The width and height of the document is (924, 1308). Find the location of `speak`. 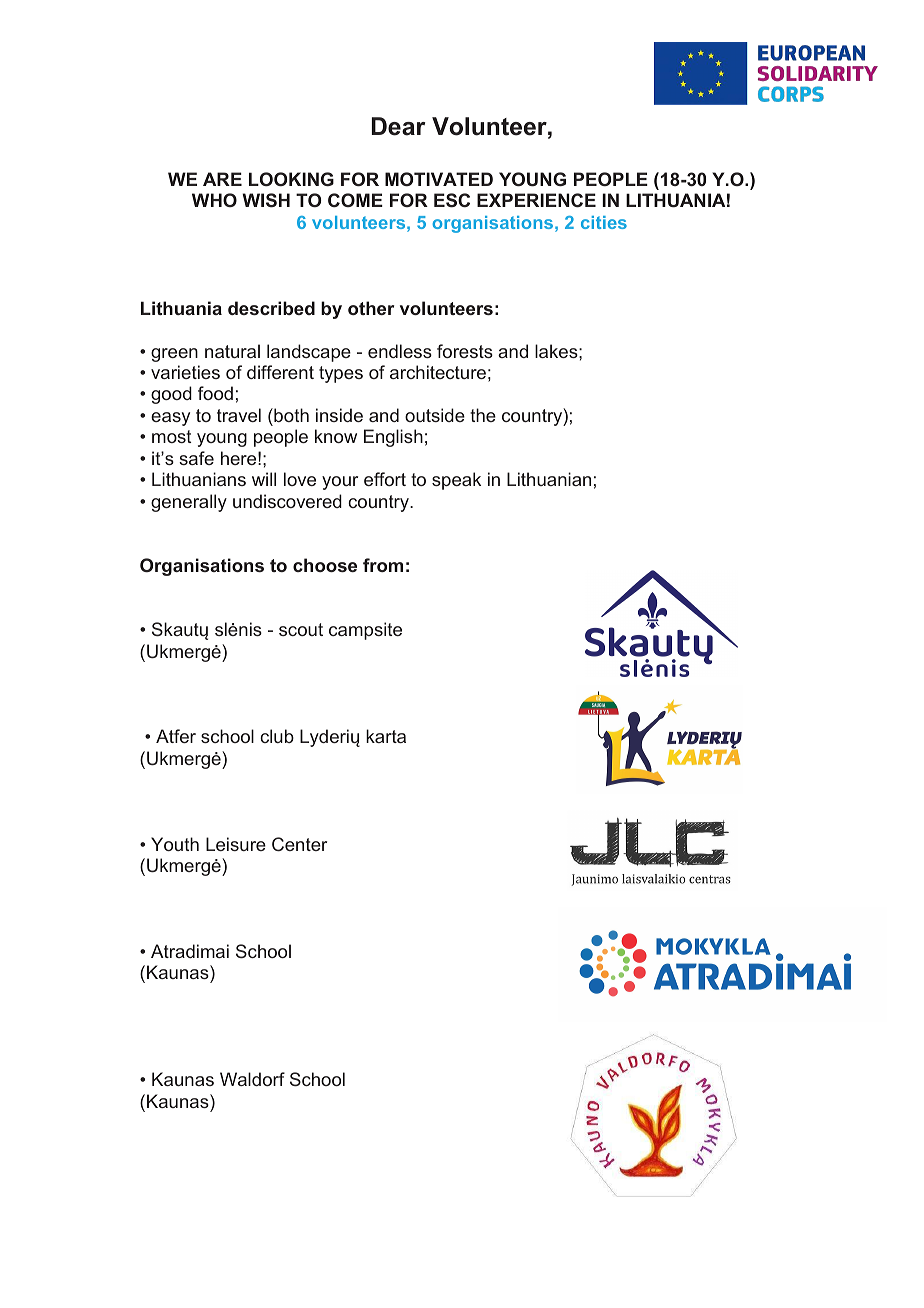

speak is located at coordinates (456, 481).
